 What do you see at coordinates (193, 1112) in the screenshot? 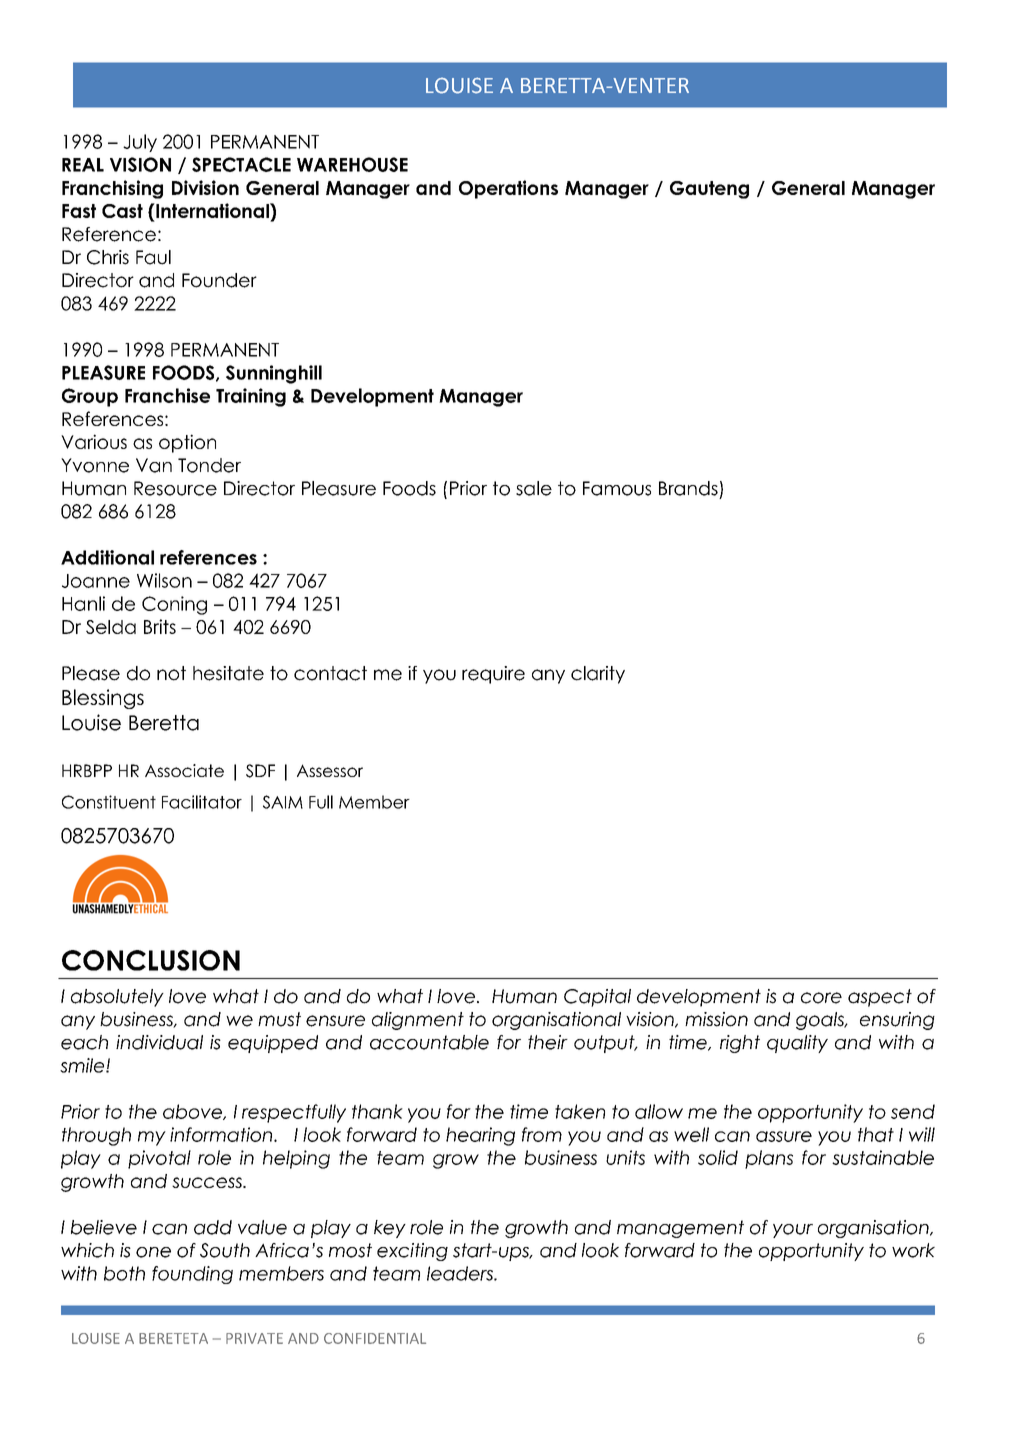
I see `above` at bounding box center [193, 1112].
